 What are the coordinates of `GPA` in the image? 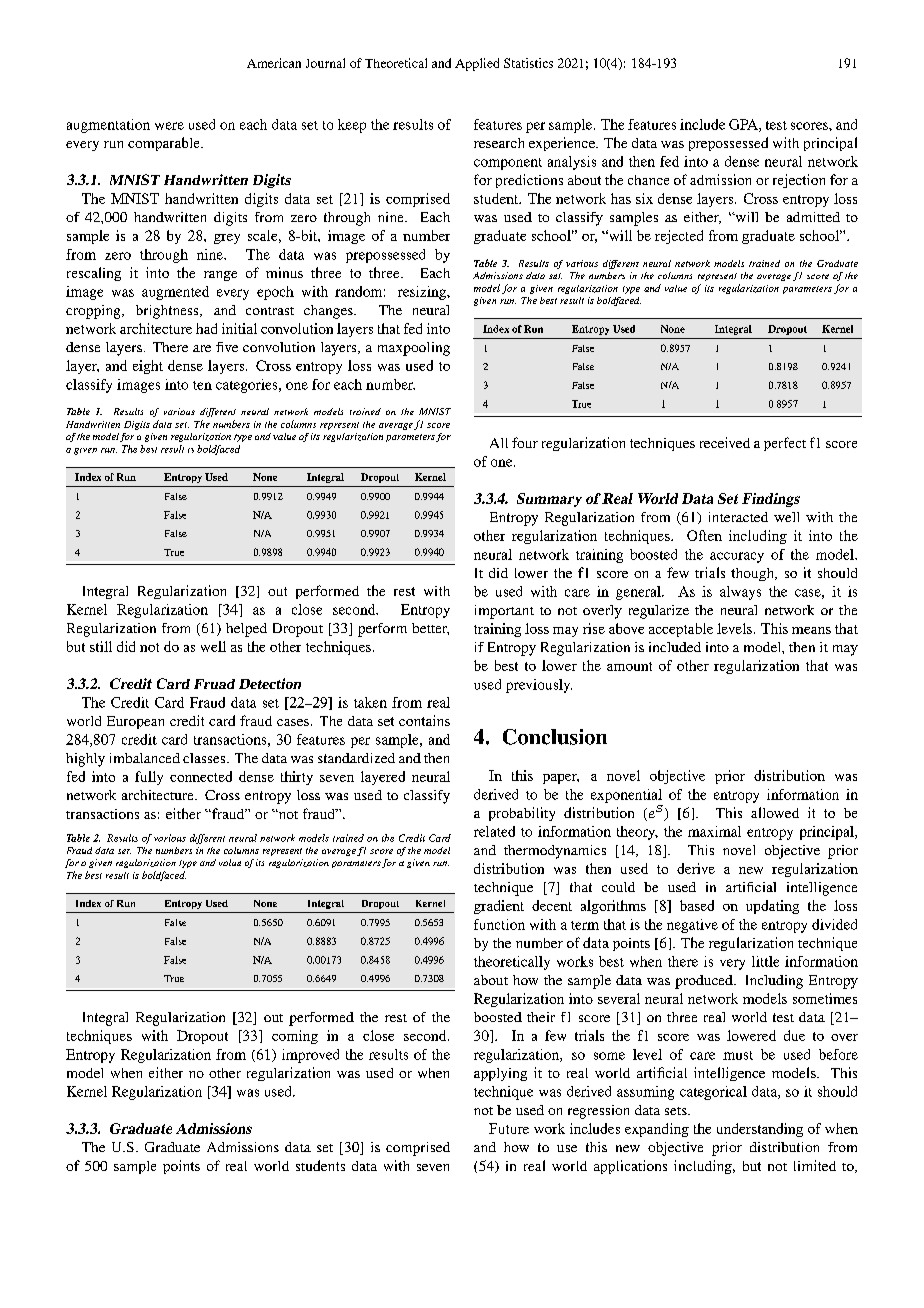 It's located at (744, 125).
